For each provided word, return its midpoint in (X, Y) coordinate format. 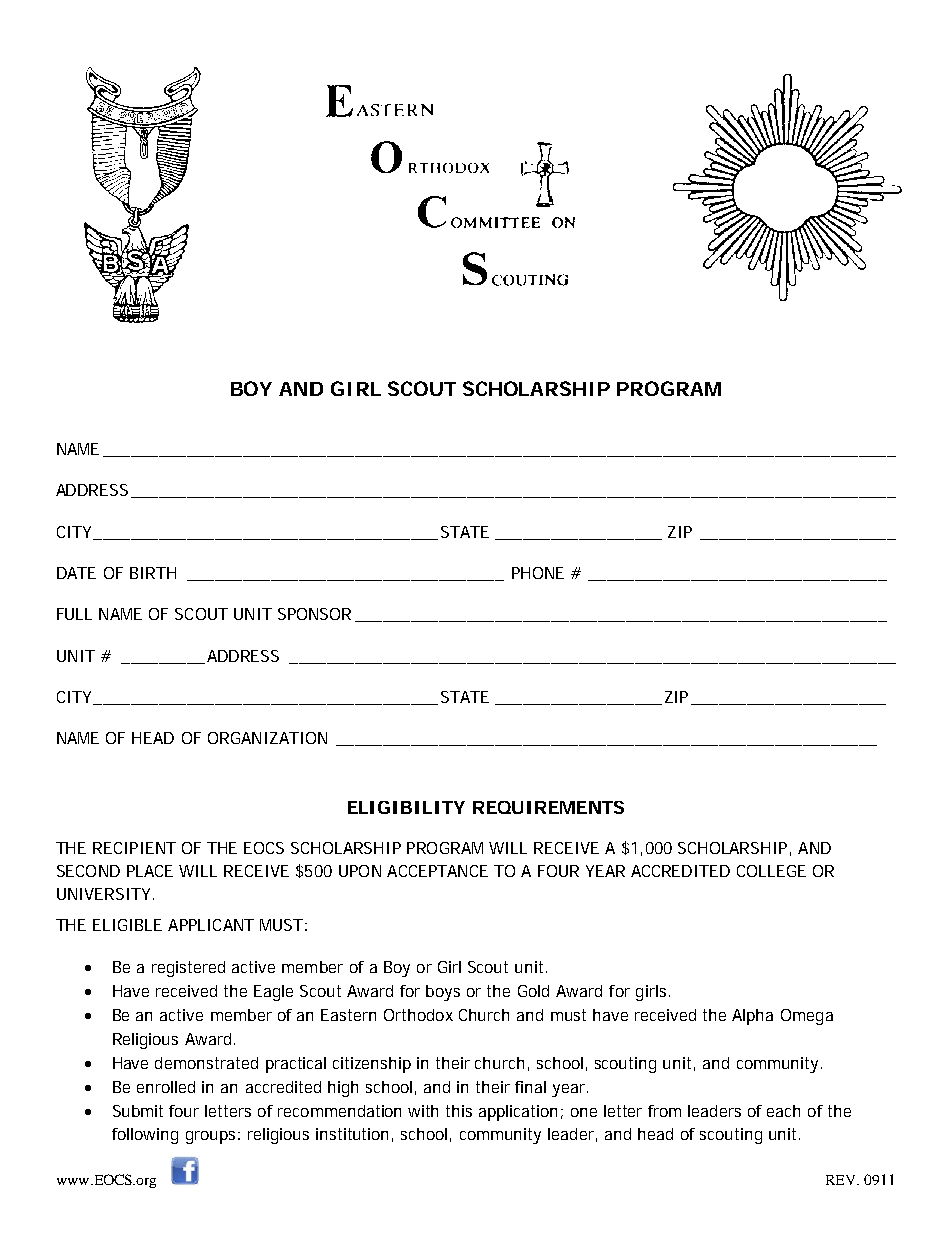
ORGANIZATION (267, 738)
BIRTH (153, 573)
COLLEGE (771, 871)
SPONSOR (314, 614)
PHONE (538, 573)
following (145, 1136)
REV (842, 1180)
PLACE (150, 871)
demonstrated (206, 1063)
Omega (807, 1017)
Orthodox (418, 1015)
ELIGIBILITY (406, 807)
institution (352, 1134)
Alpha (752, 1017)
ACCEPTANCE (437, 871)
